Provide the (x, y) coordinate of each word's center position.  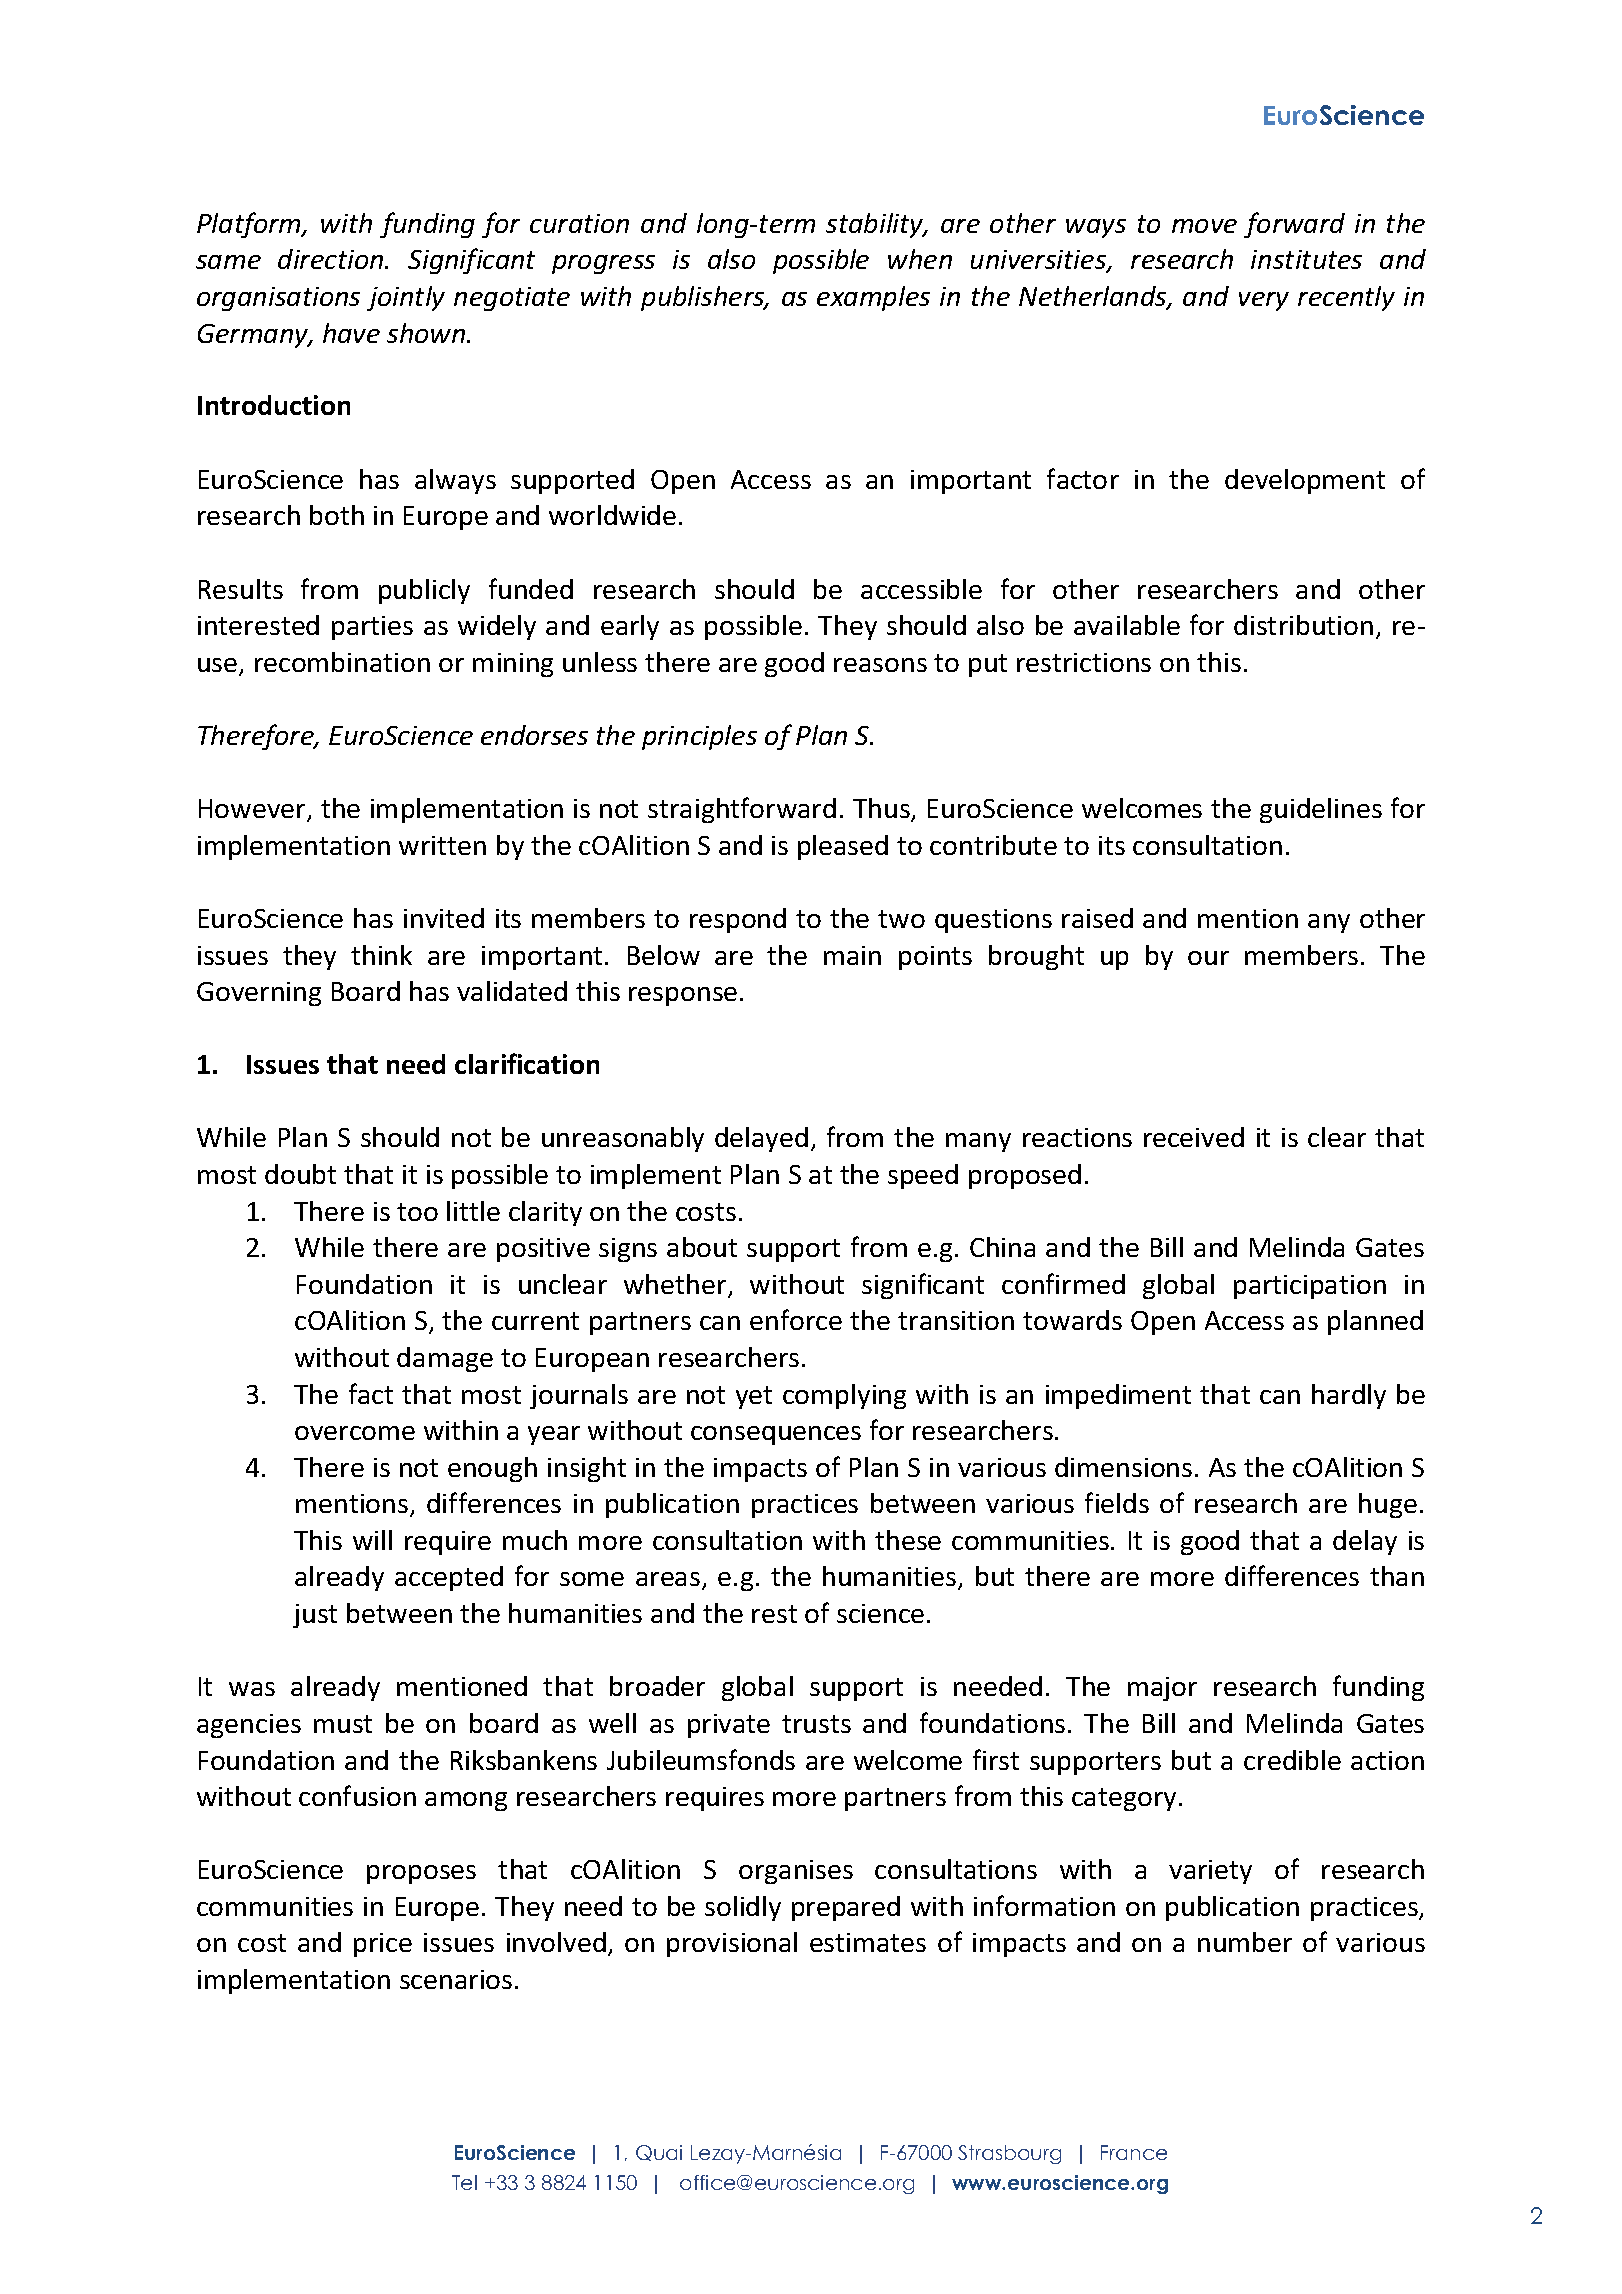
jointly (406, 298)
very (1264, 301)
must (343, 1724)
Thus (882, 809)
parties (372, 628)
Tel (464, 2182)
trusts (816, 1724)
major (1162, 1689)
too (417, 1212)
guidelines (1321, 810)
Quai (659, 2153)
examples (873, 298)
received (1194, 1137)
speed (923, 1176)
